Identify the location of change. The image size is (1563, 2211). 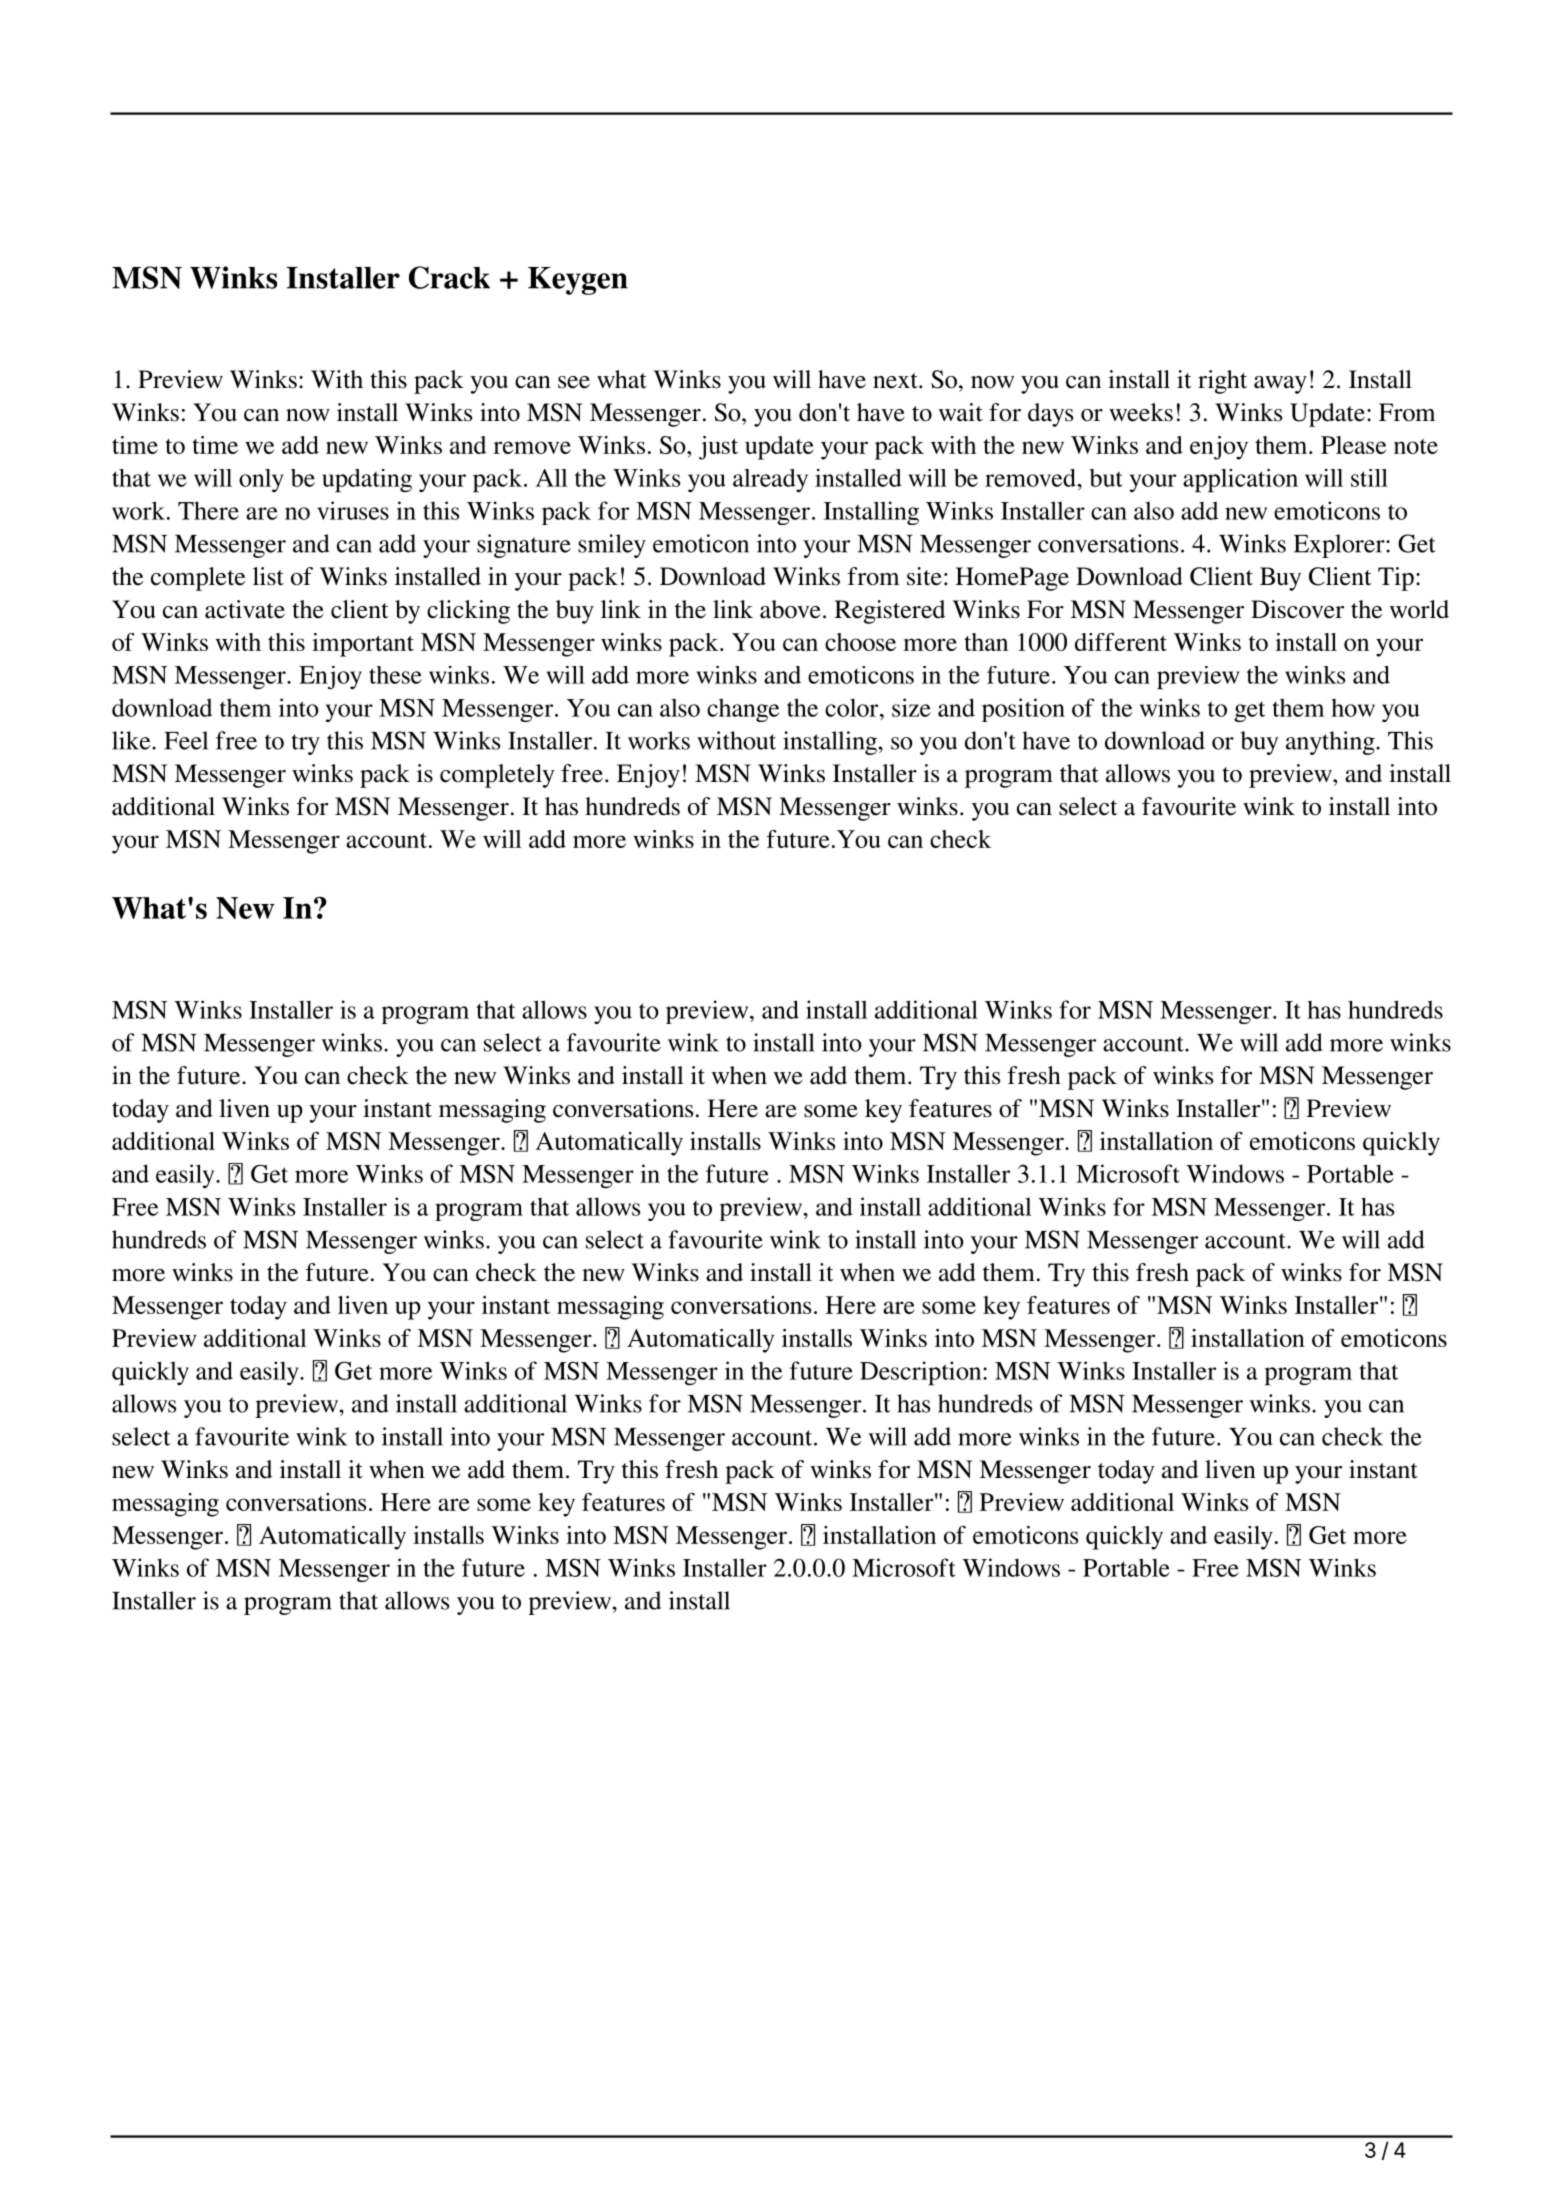
(743, 710).
